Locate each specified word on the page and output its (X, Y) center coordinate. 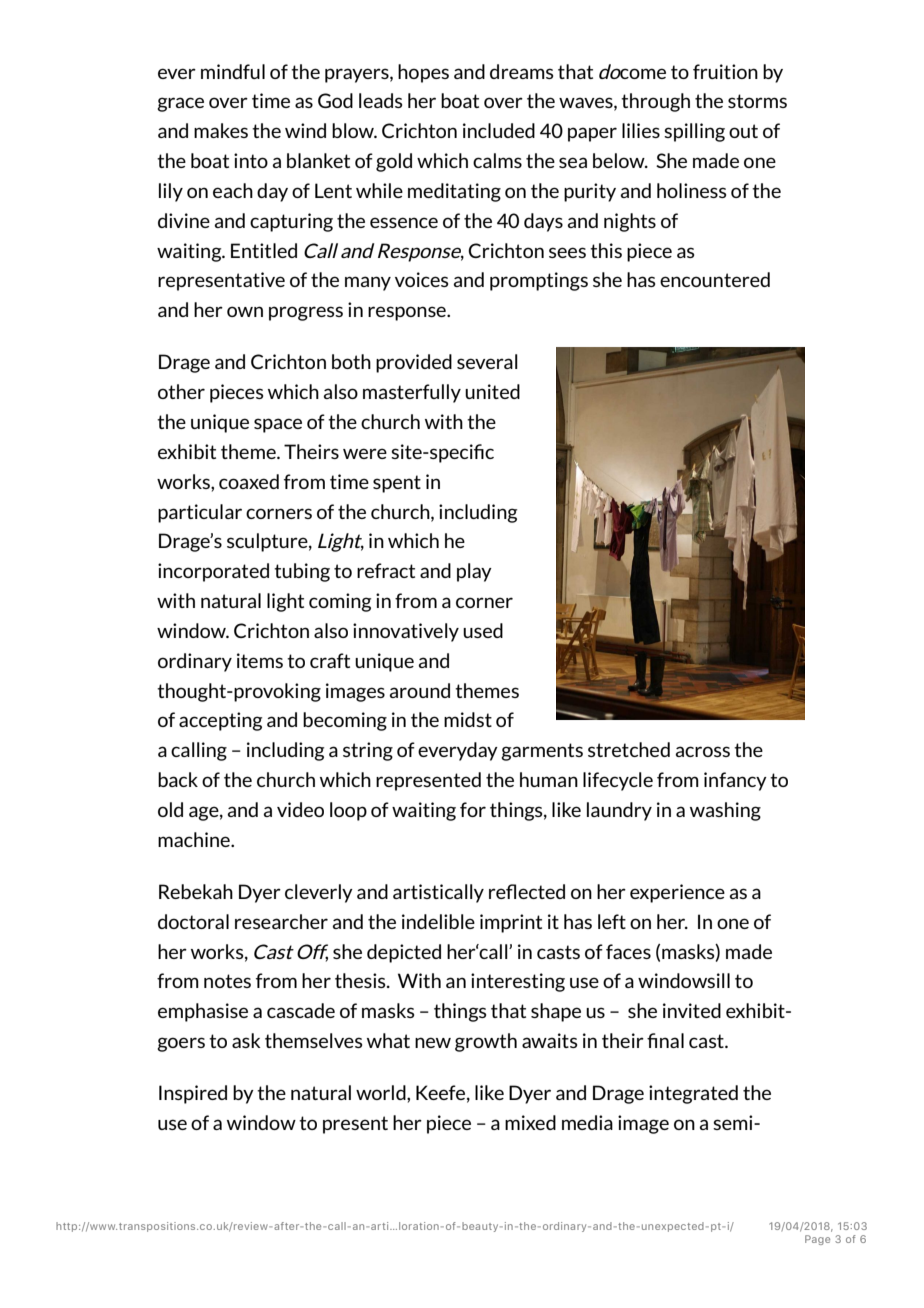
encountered (715, 279)
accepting (220, 721)
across (703, 751)
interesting (518, 982)
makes (221, 130)
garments (542, 752)
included (499, 130)
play (474, 572)
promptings (539, 281)
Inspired (193, 1094)
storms (757, 101)
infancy (735, 781)
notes (227, 981)
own (245, 311)
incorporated (213, 572)
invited (692, 1010)
